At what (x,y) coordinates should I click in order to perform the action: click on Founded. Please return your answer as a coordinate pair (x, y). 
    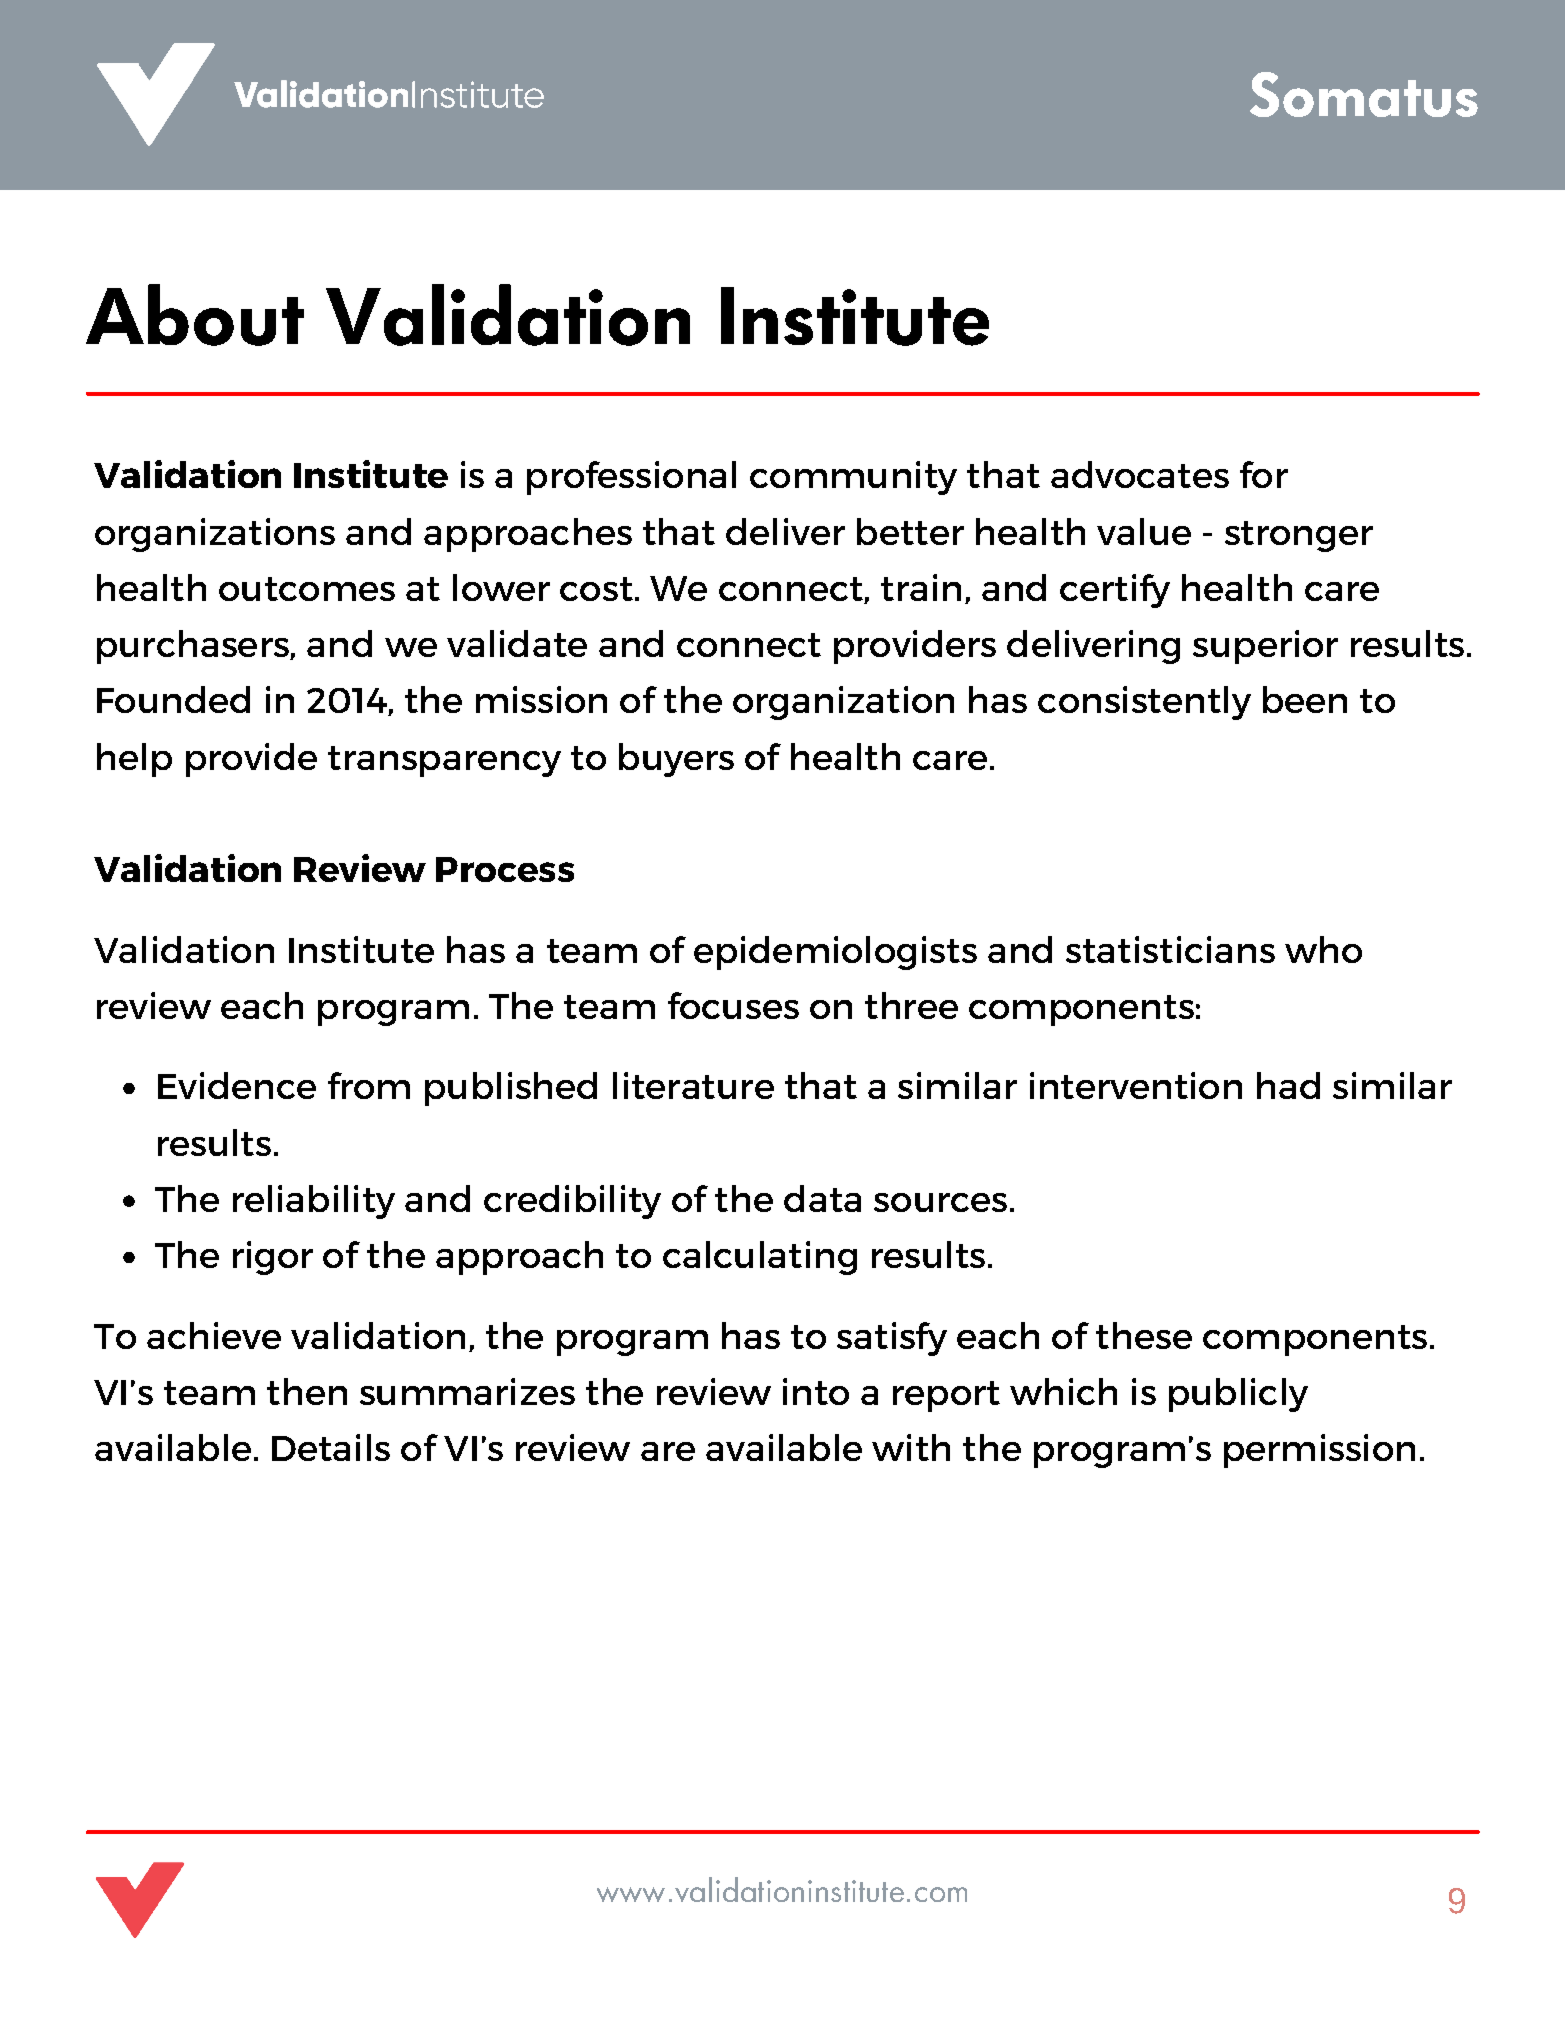
    Looking at the image, I should click on (173, 699).
